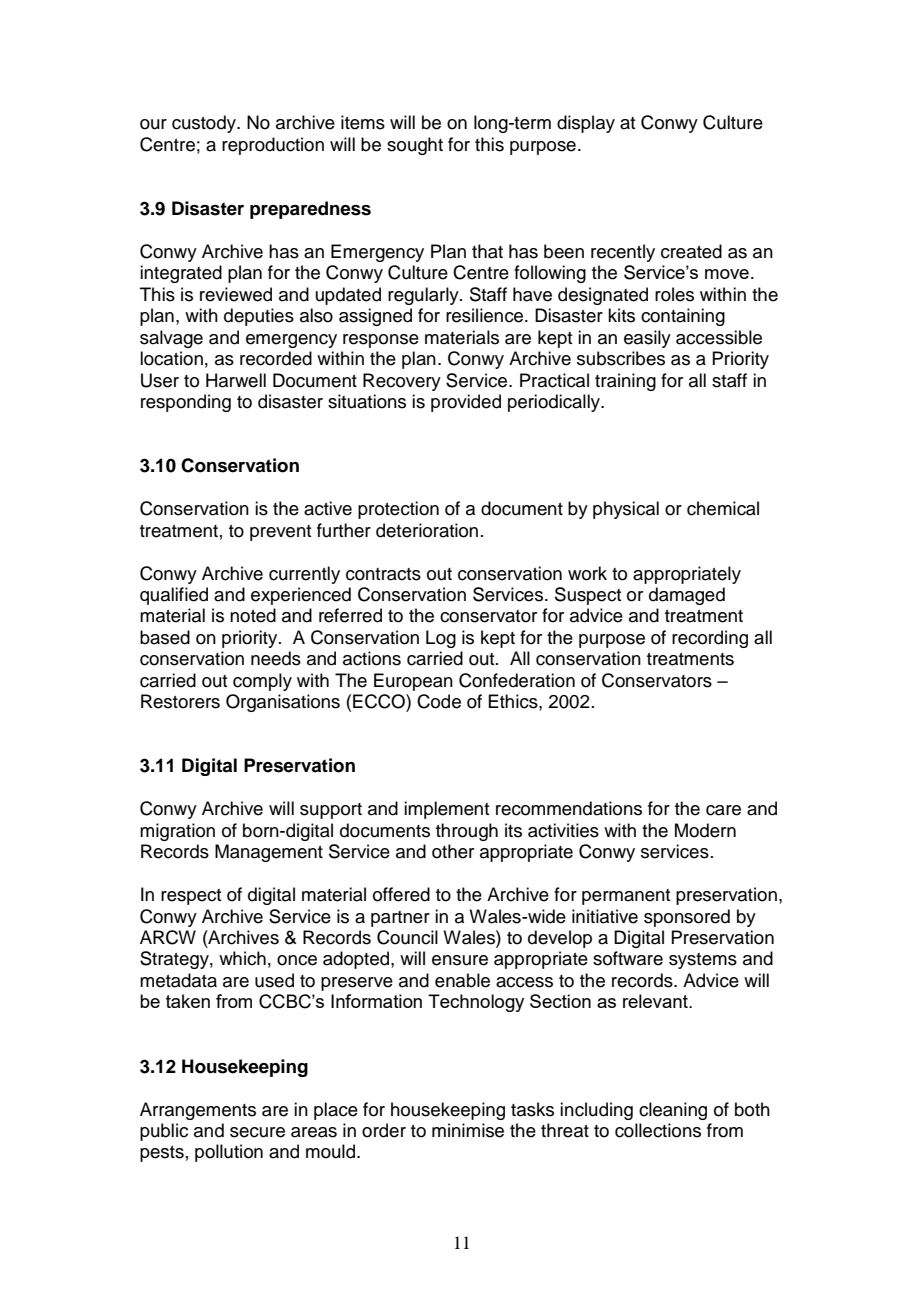 The height and width of the document is (1308, 924). What do you see at coordinates (586, 124) in the document?
I see `display` at bounding box center [586, 124].
